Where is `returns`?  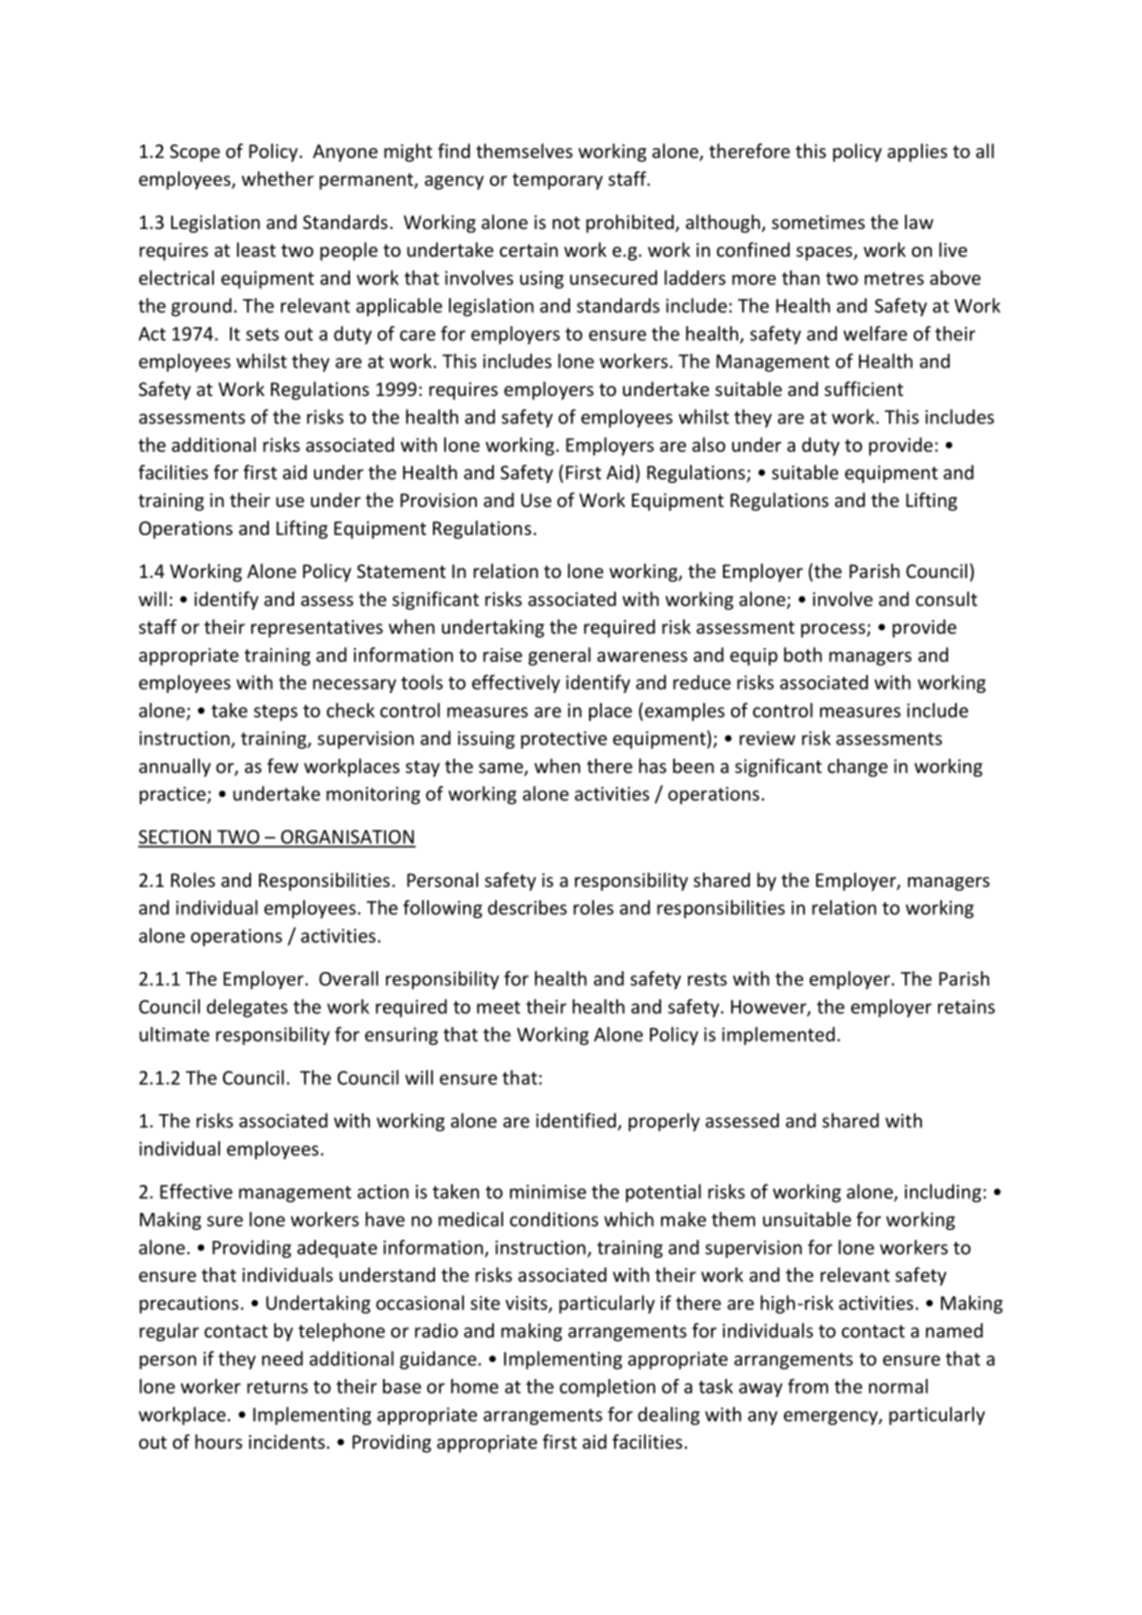 returns is located at coordinates (277, 1387).
